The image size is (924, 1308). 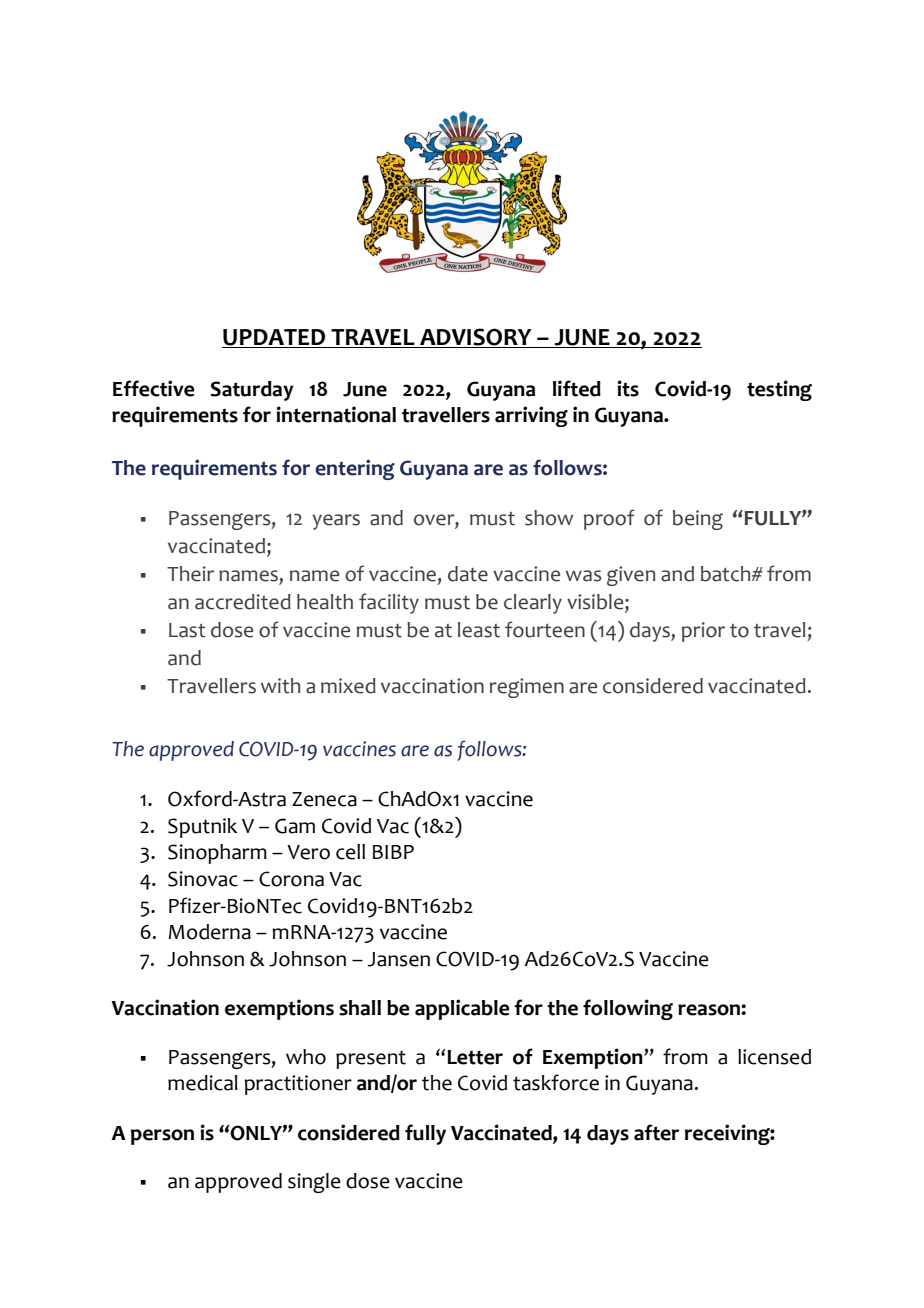 What do you see at coordinates (476, 338) in the document?
I see `ADVISORY` at bounding box center [476, 338].
